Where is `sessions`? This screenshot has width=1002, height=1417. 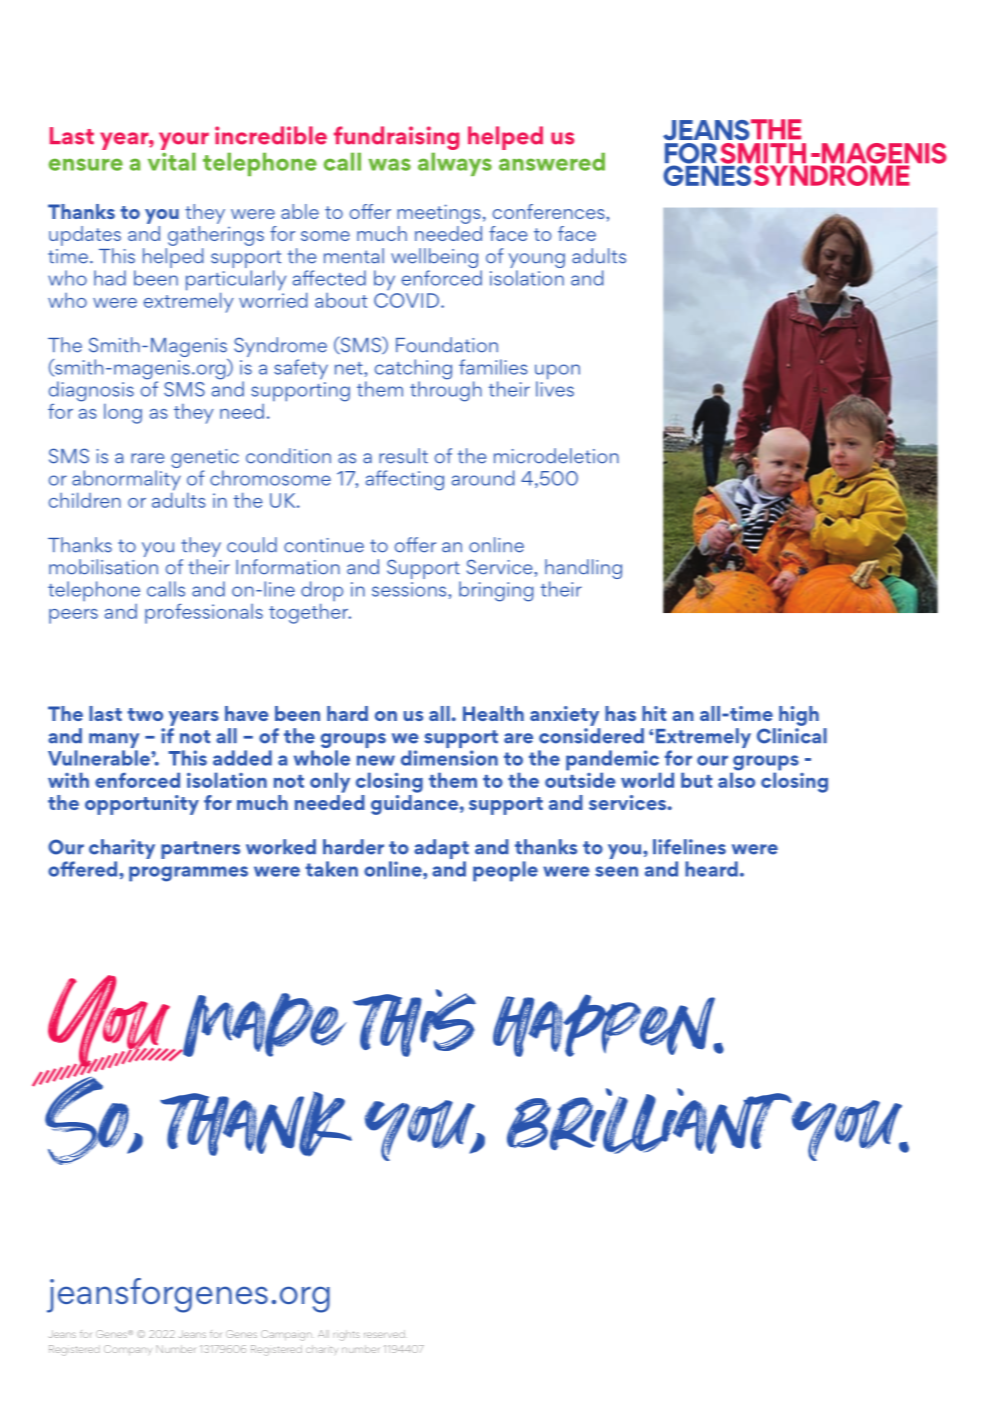
sessions is located at coordinates (410, 589).
